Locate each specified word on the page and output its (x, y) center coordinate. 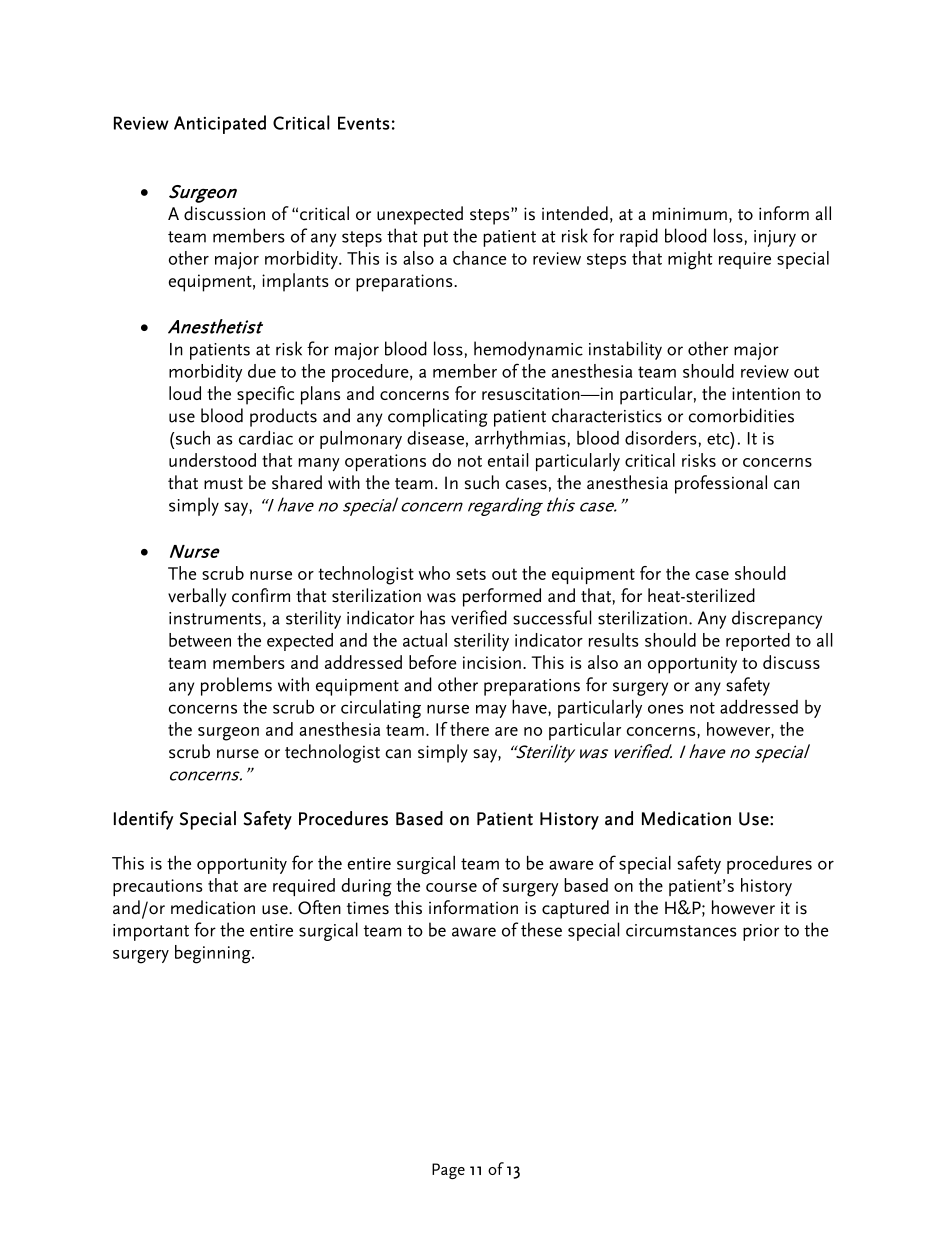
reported (758, 642)
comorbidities (741, 415)
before (432, 662)
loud (185, 393)
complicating (438, 417)
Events (363, 123)
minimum (690, 214)
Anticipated (220, 124)
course (451, 887)
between (200, 640)
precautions (158, 887)
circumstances (681, 930)
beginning (214, 954)
